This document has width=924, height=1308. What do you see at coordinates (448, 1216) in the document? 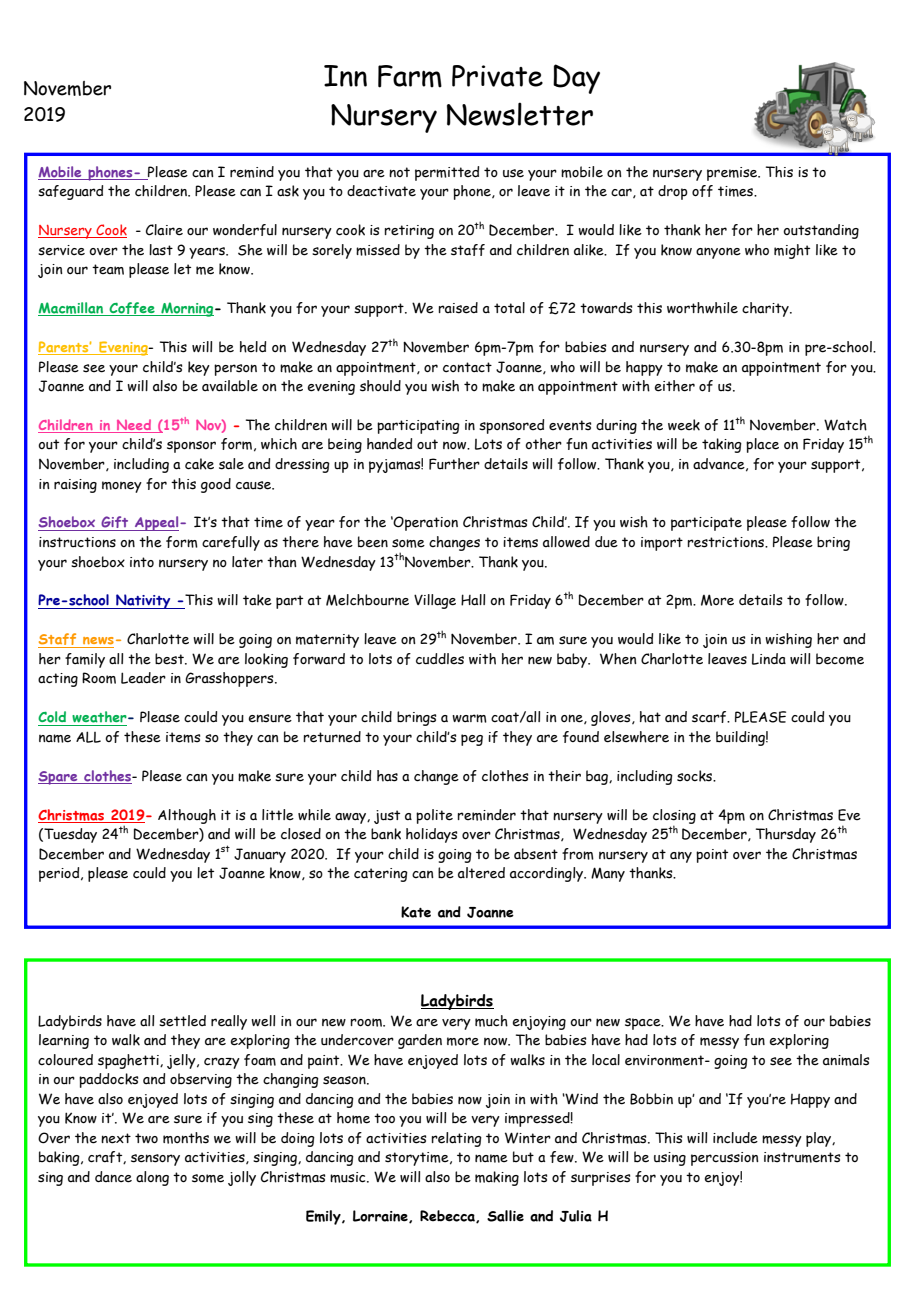
I see `Rebecca` at bounding box center [448, 1216].
